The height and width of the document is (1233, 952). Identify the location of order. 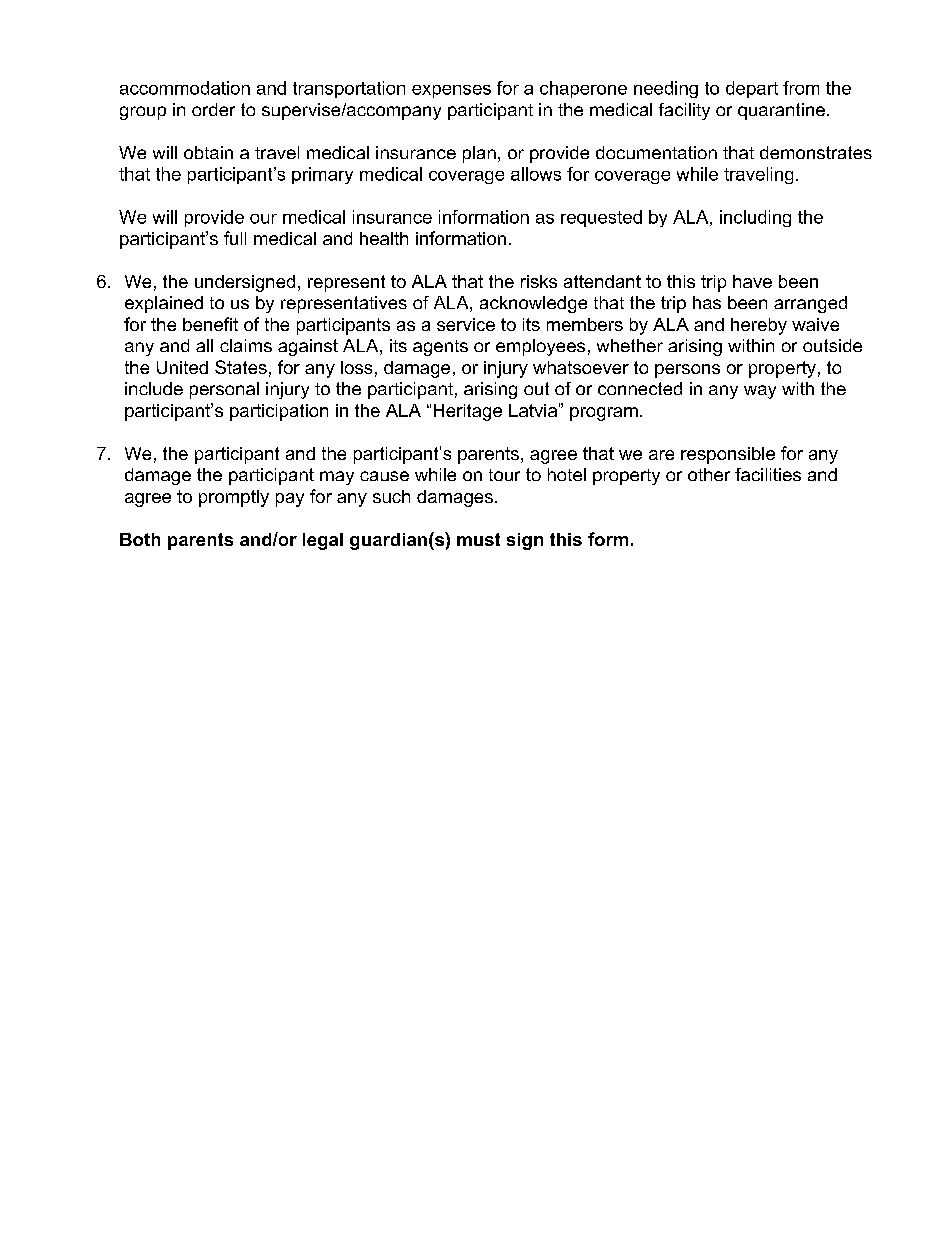
(213, 109).
